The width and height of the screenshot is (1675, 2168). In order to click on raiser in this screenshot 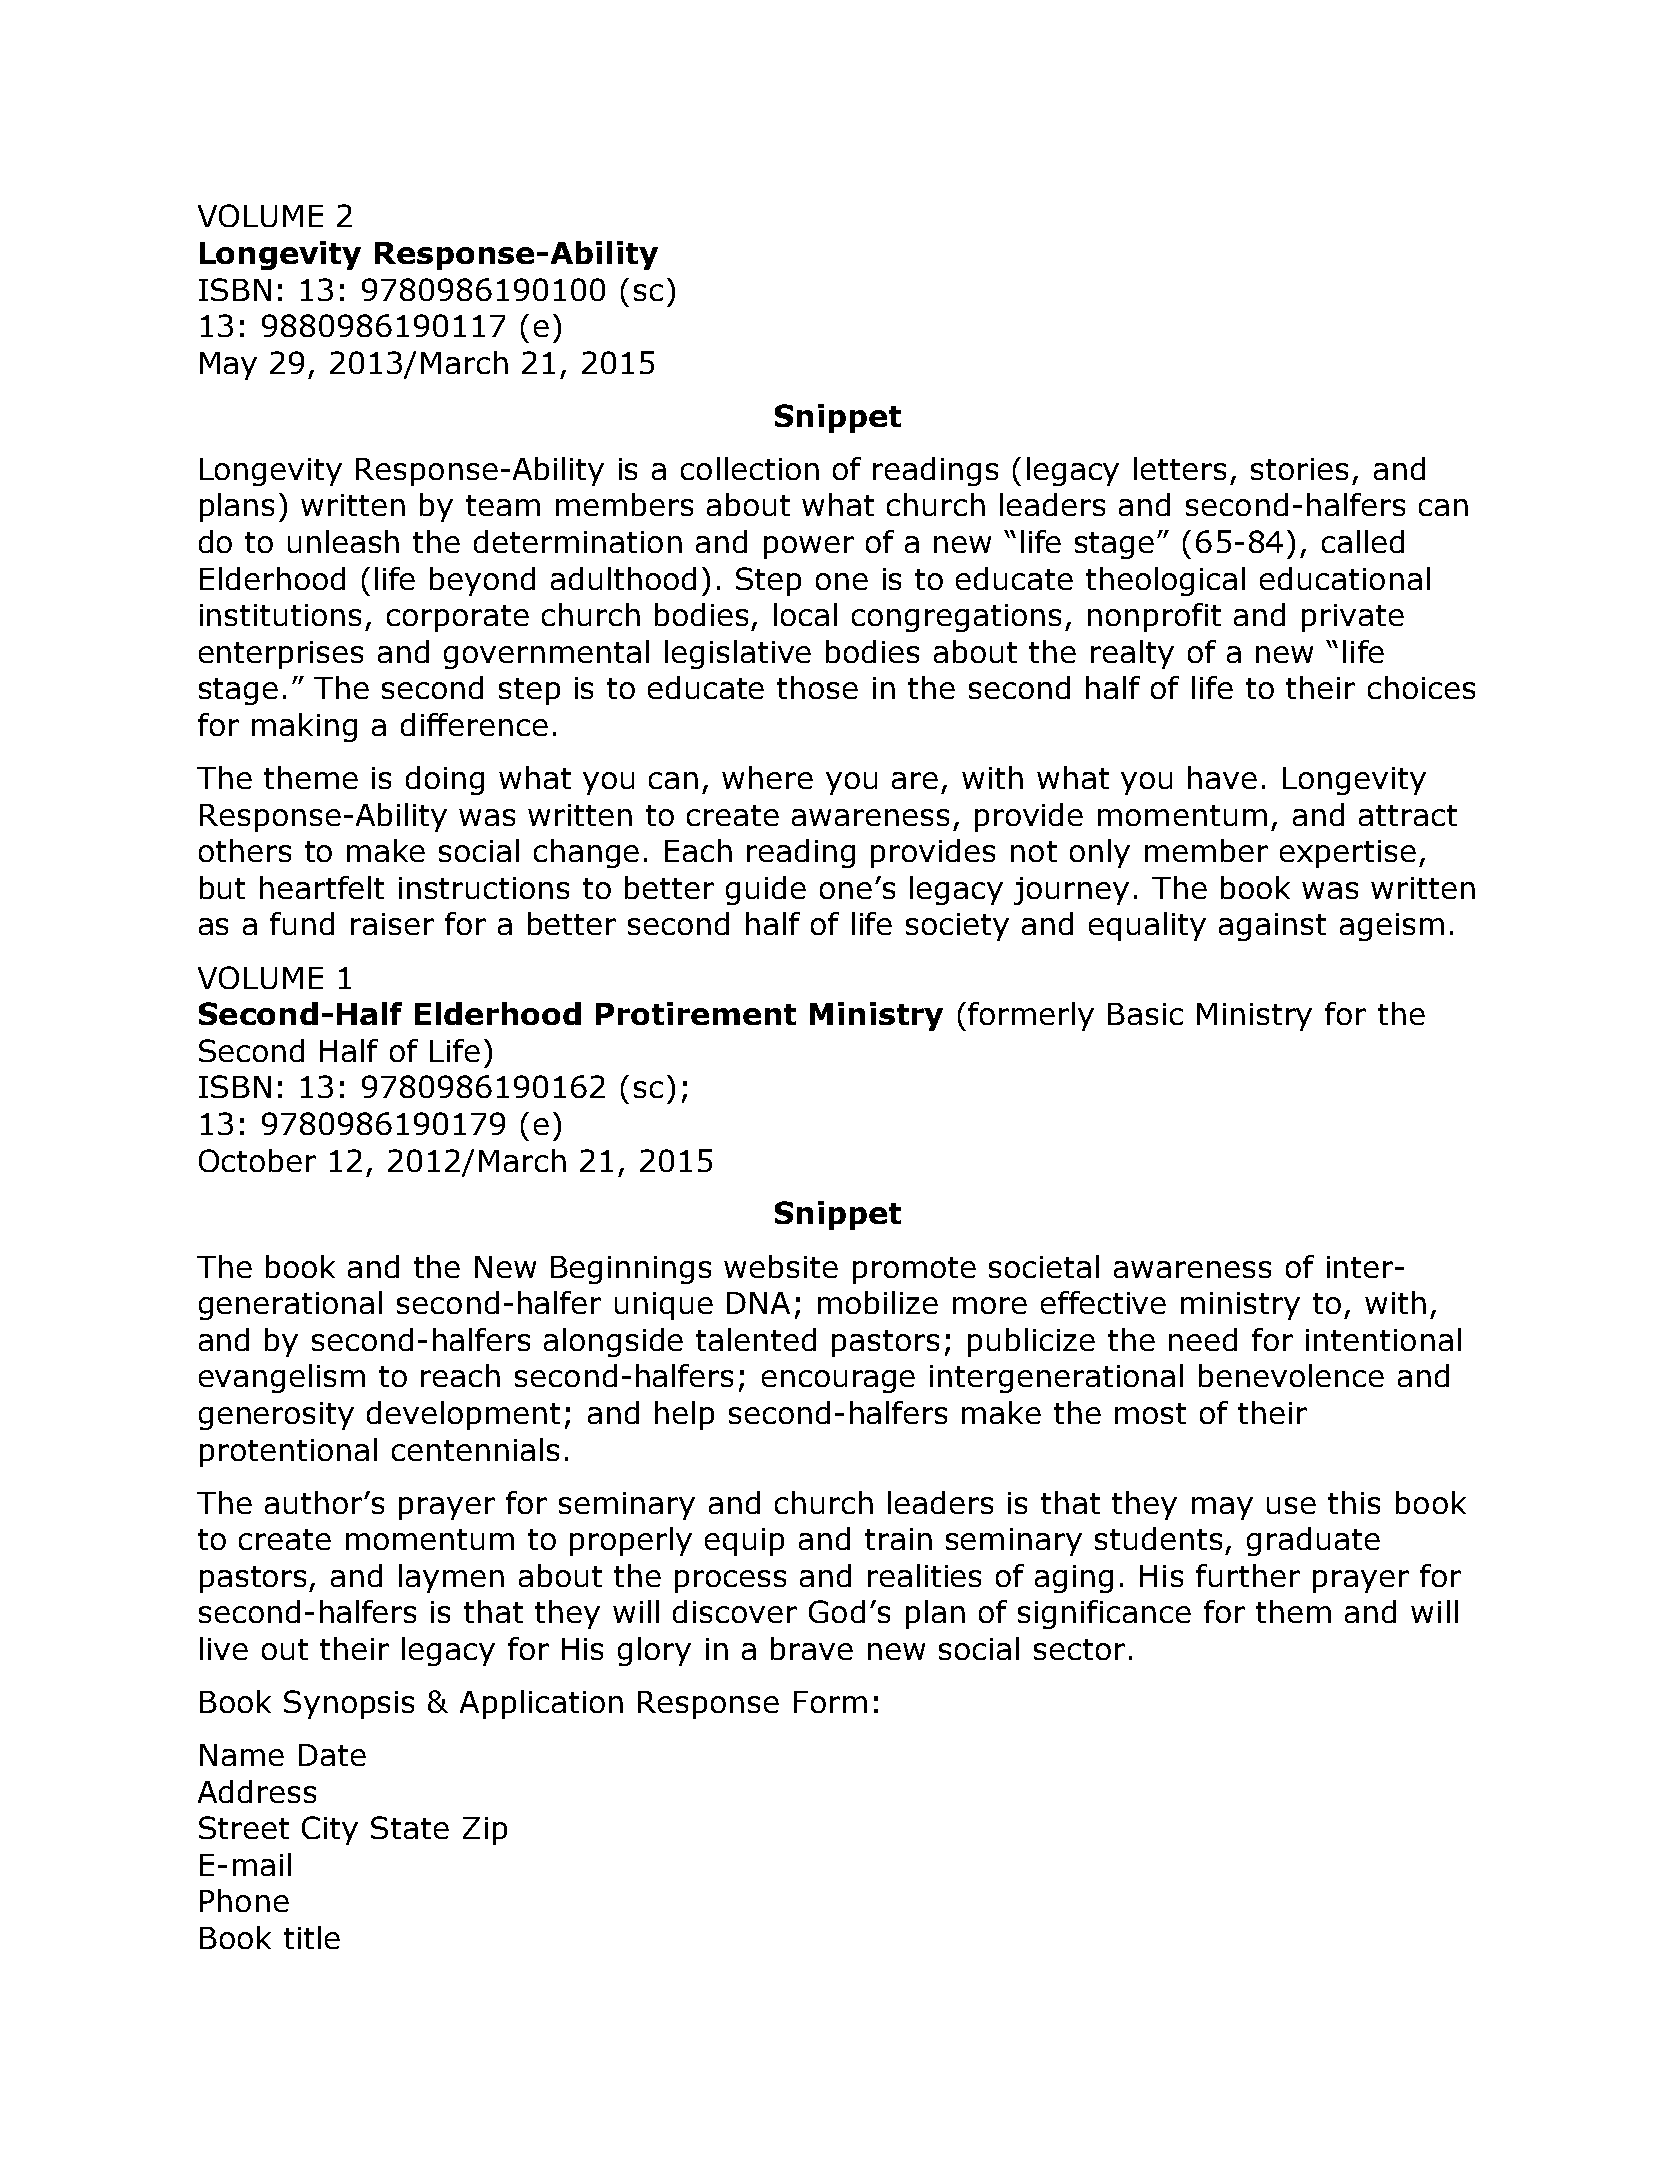, I will do `click(392, 924)`.
